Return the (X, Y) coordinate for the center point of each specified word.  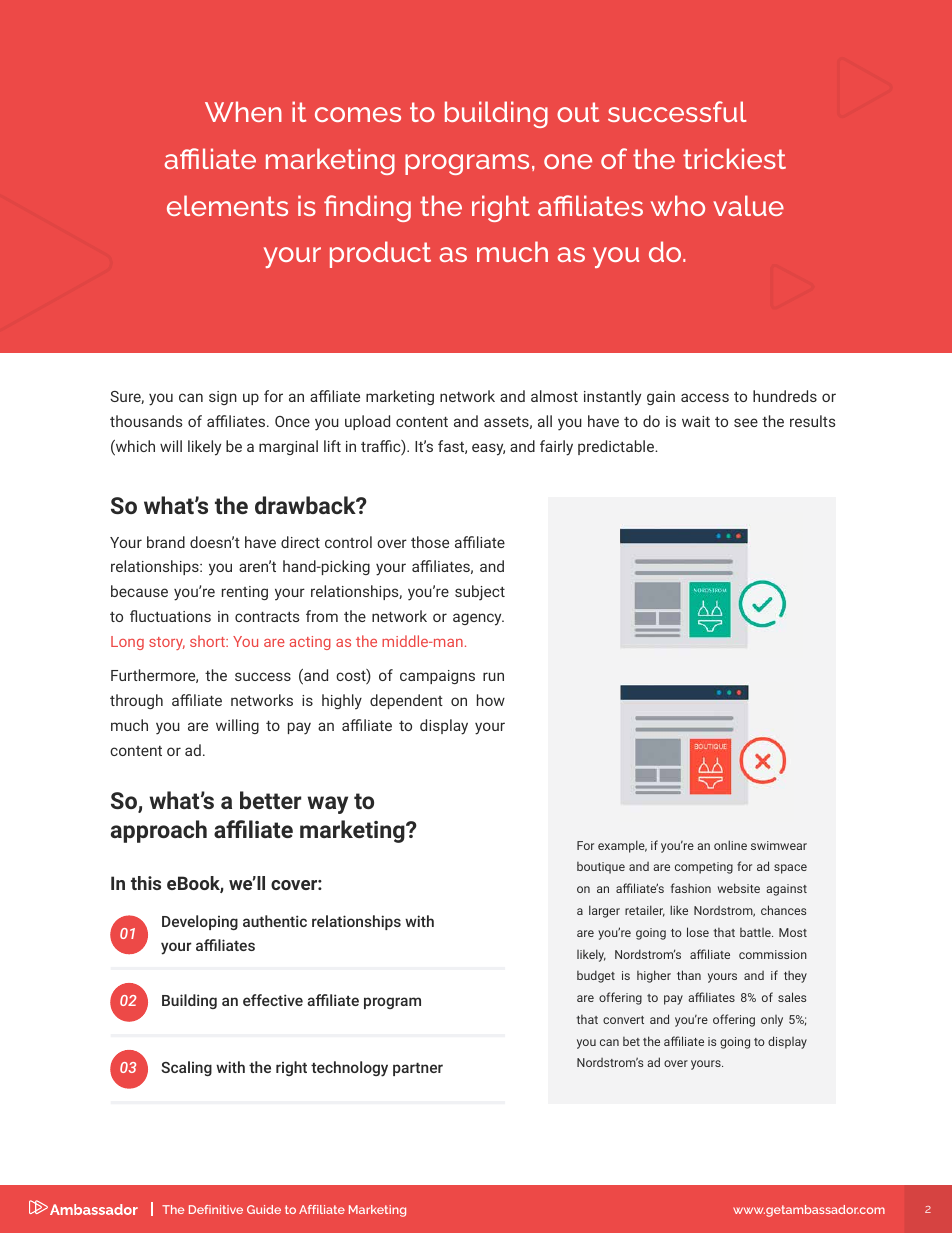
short (208, 641)
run (493, 676)
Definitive (216, 1209)
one (568, 161)
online (730, 845)
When (243, 111)
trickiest (734, 158)
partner (418, 1069)
